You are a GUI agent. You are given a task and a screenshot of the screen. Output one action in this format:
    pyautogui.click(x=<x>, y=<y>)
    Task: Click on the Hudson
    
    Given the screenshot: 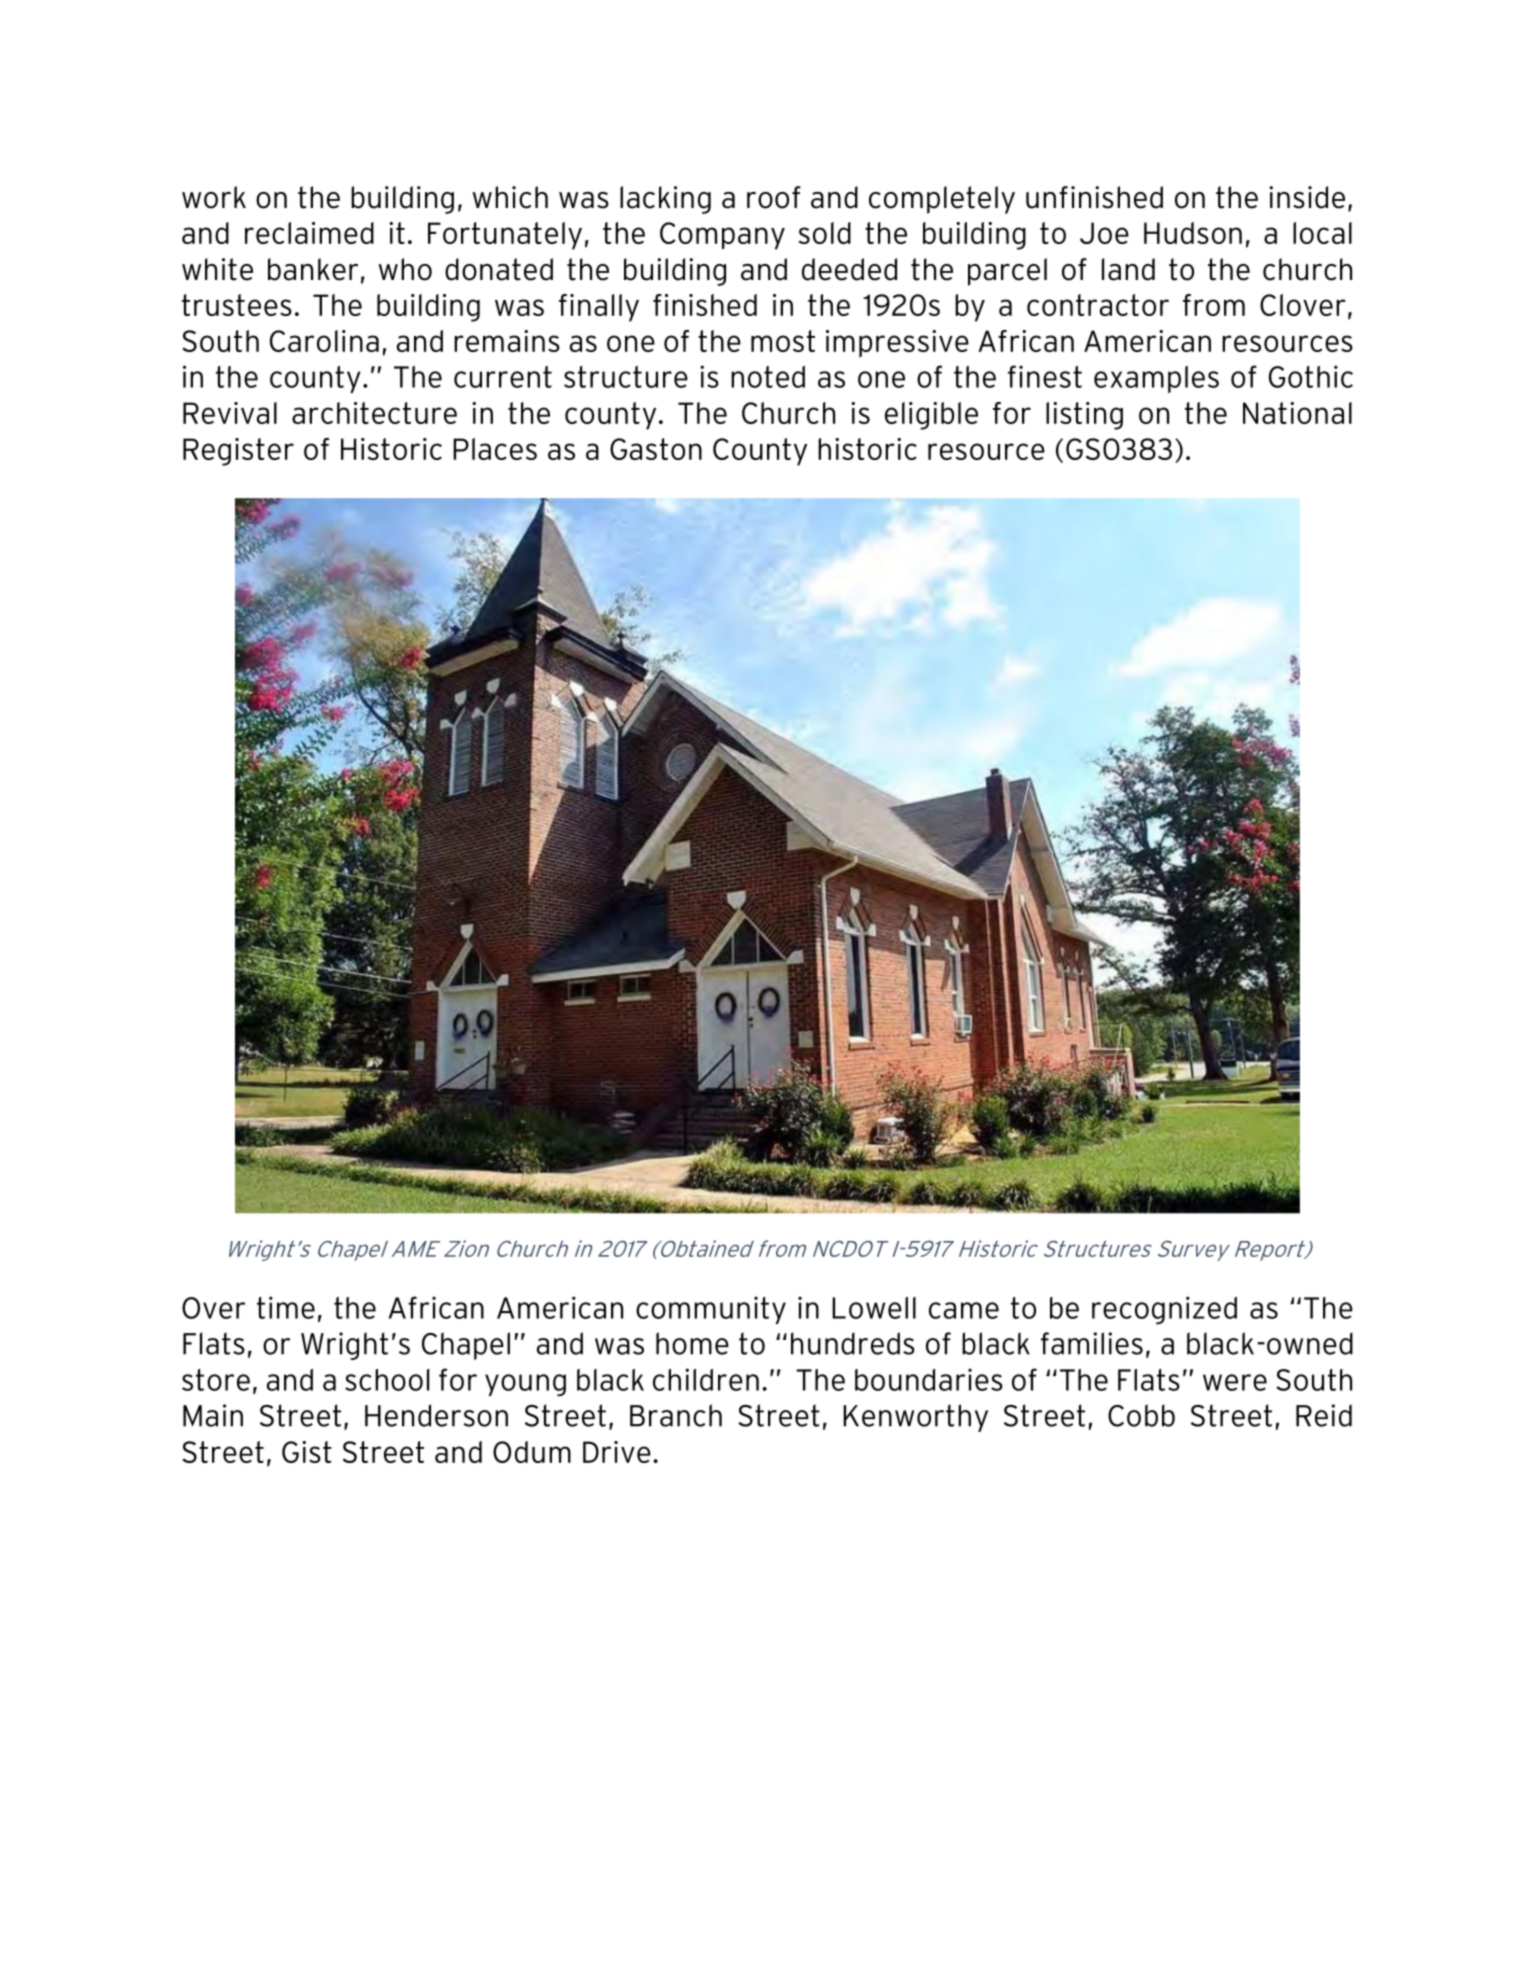 What is the action you would take?
    pyautogui.click(x=1193, y=233)
